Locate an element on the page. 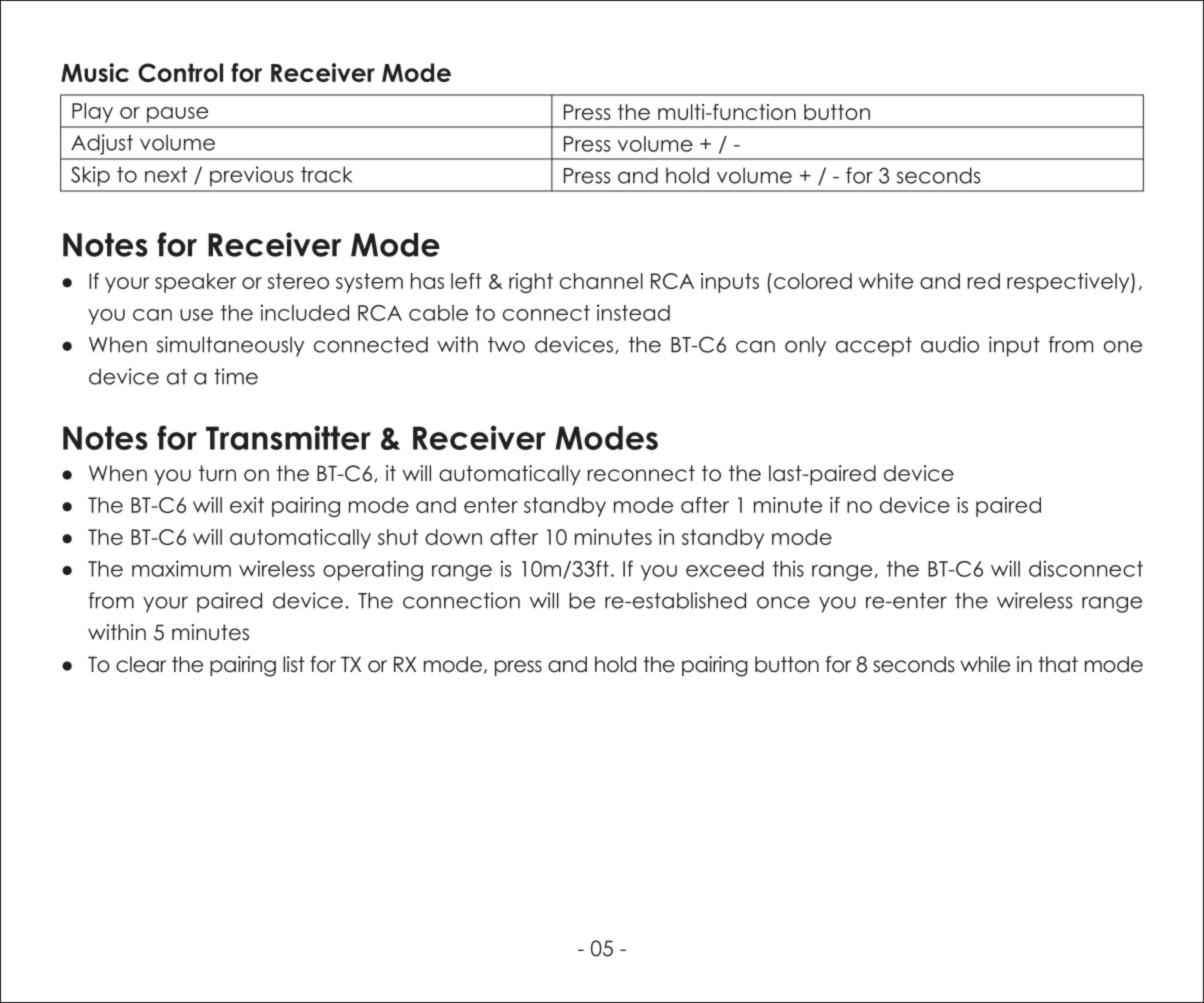 This document has height=1003, width=1204. channel is located at coordinates (601, 281).
